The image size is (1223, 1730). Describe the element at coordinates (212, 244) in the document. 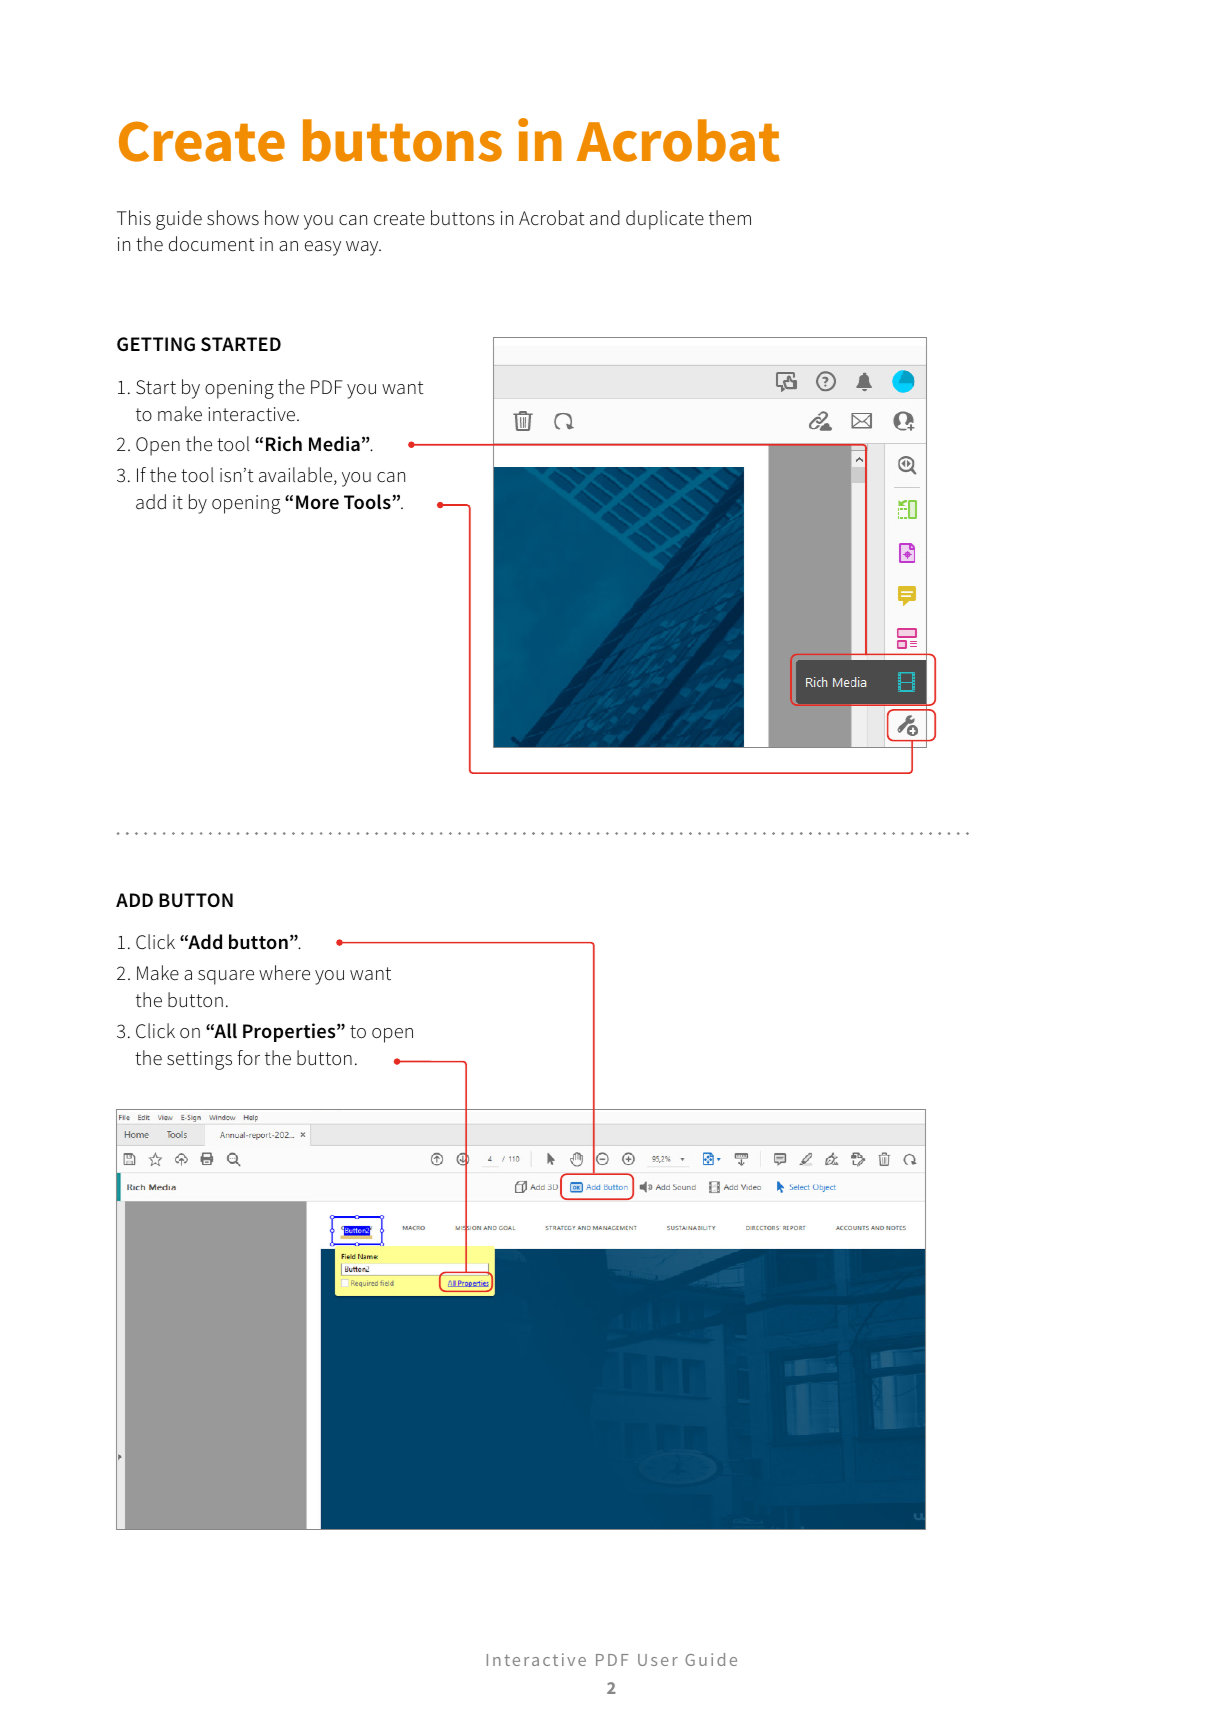

I see `document` at that location.
